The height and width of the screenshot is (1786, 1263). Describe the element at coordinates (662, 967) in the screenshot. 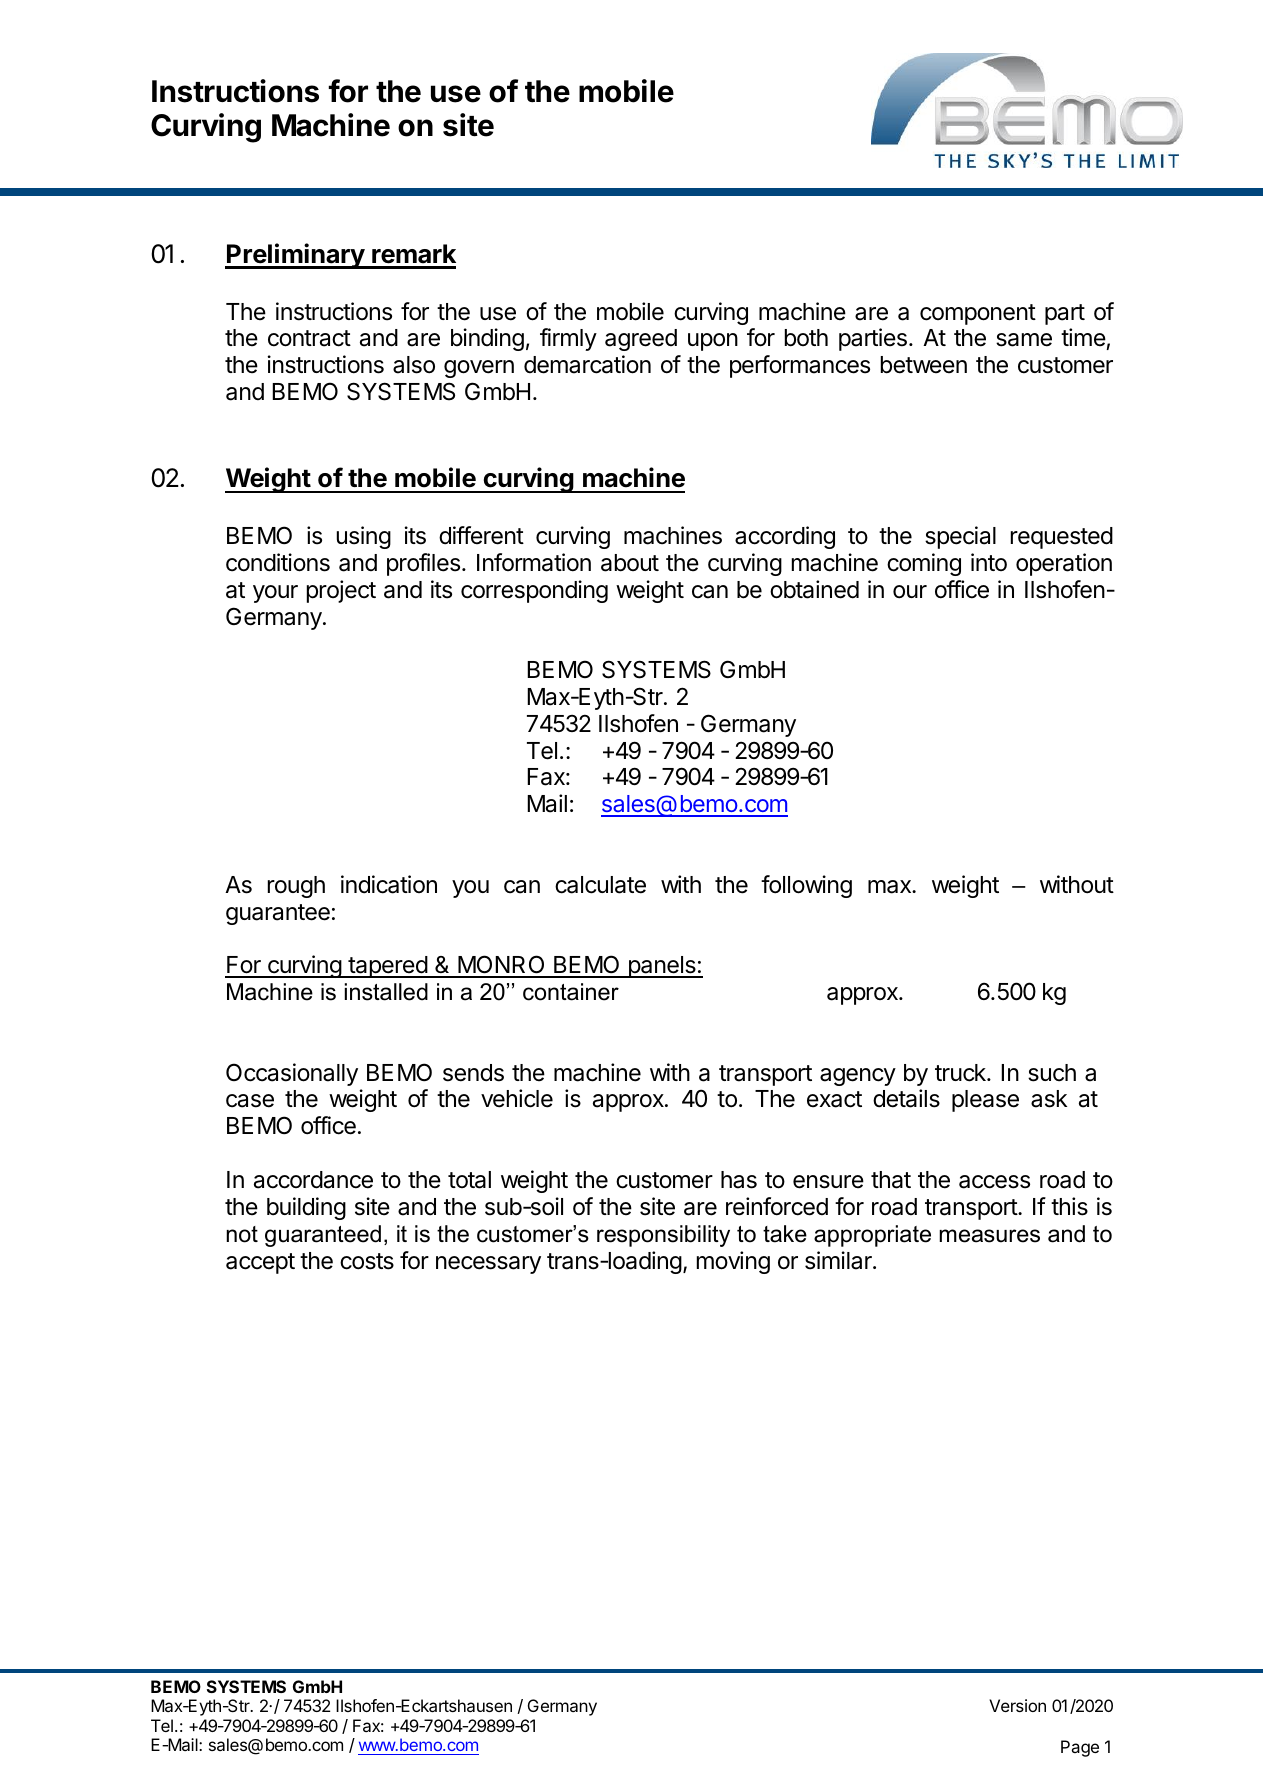

I see `panels` at that location.
